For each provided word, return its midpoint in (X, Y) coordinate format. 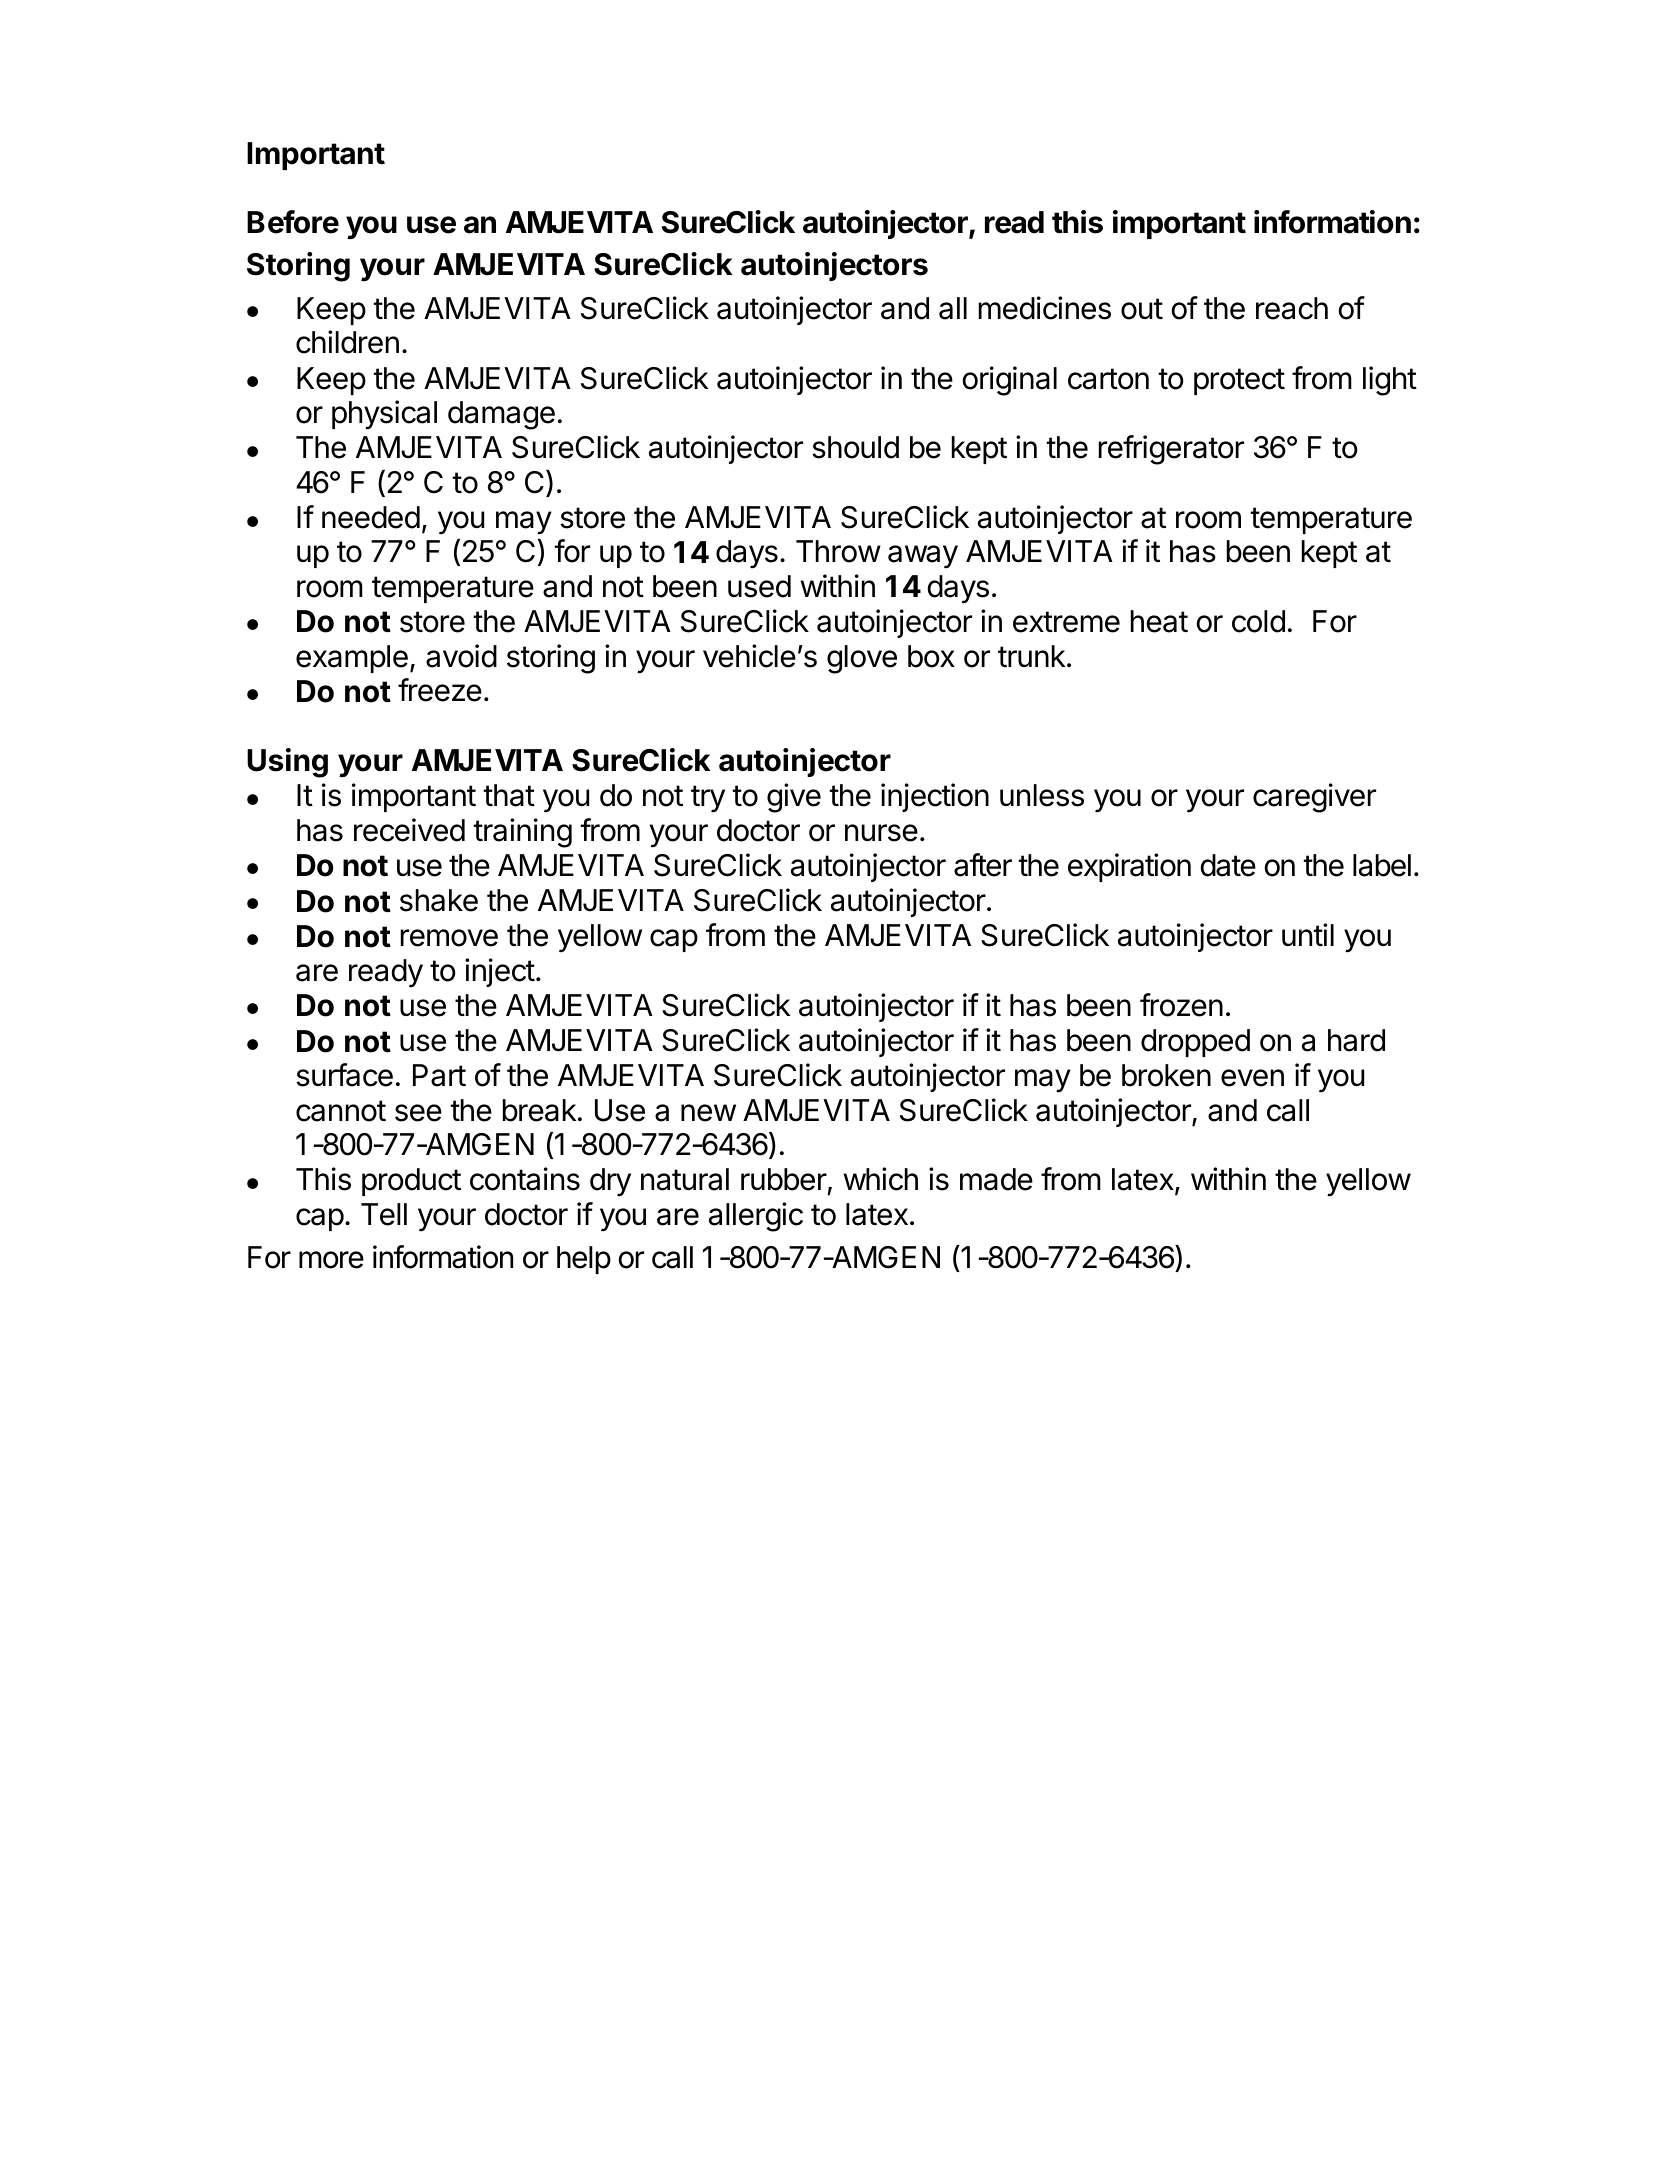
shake (439, 900)
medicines (1045, 308)
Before (293, 222)
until (1308, 934)
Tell (384, 1214)
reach (1292, 308)
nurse (881, 833)
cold (1258, 621)
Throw (838, 551)
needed (371, 517)
